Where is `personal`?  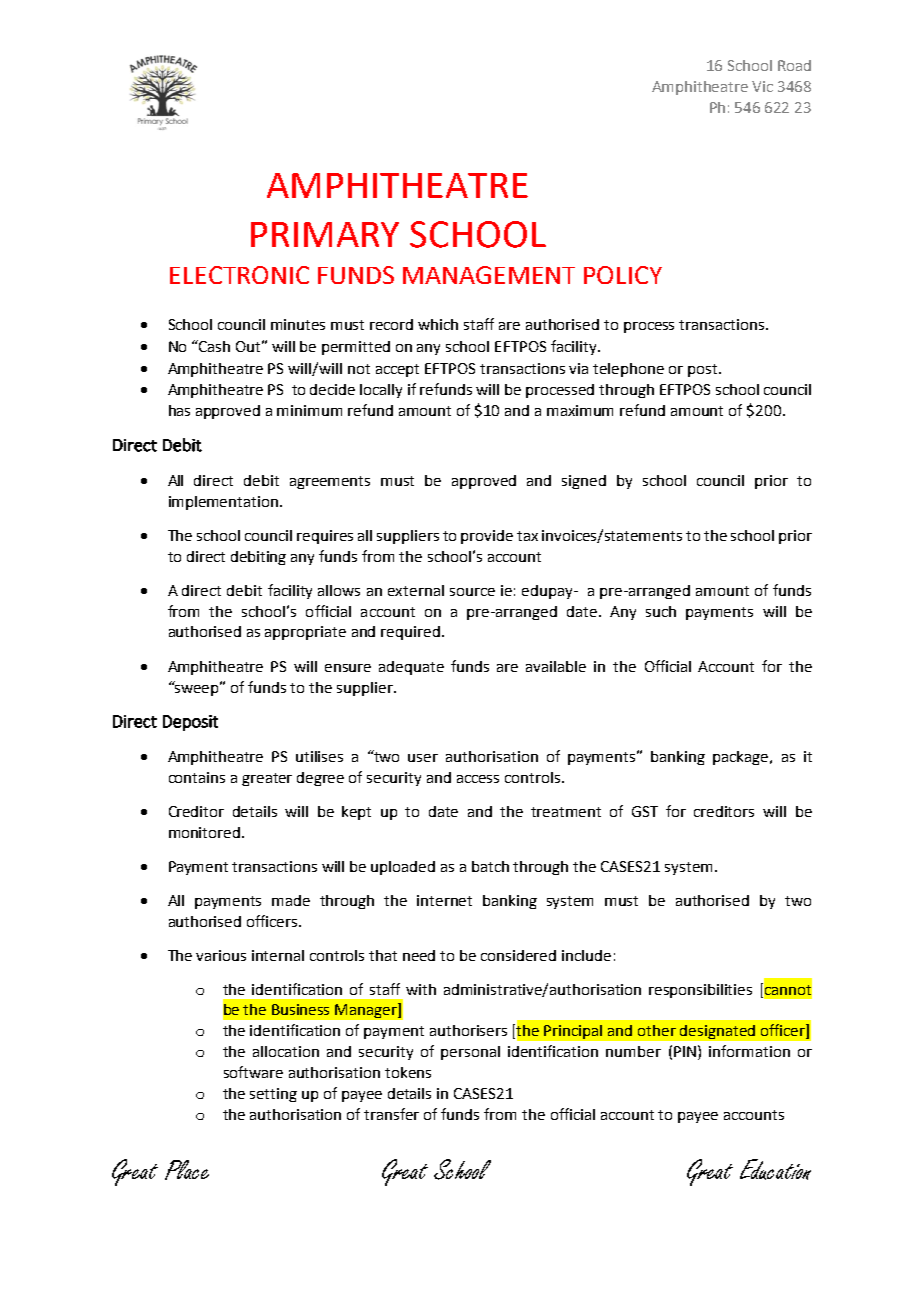 personal is located at coordinates (470, 1053).
